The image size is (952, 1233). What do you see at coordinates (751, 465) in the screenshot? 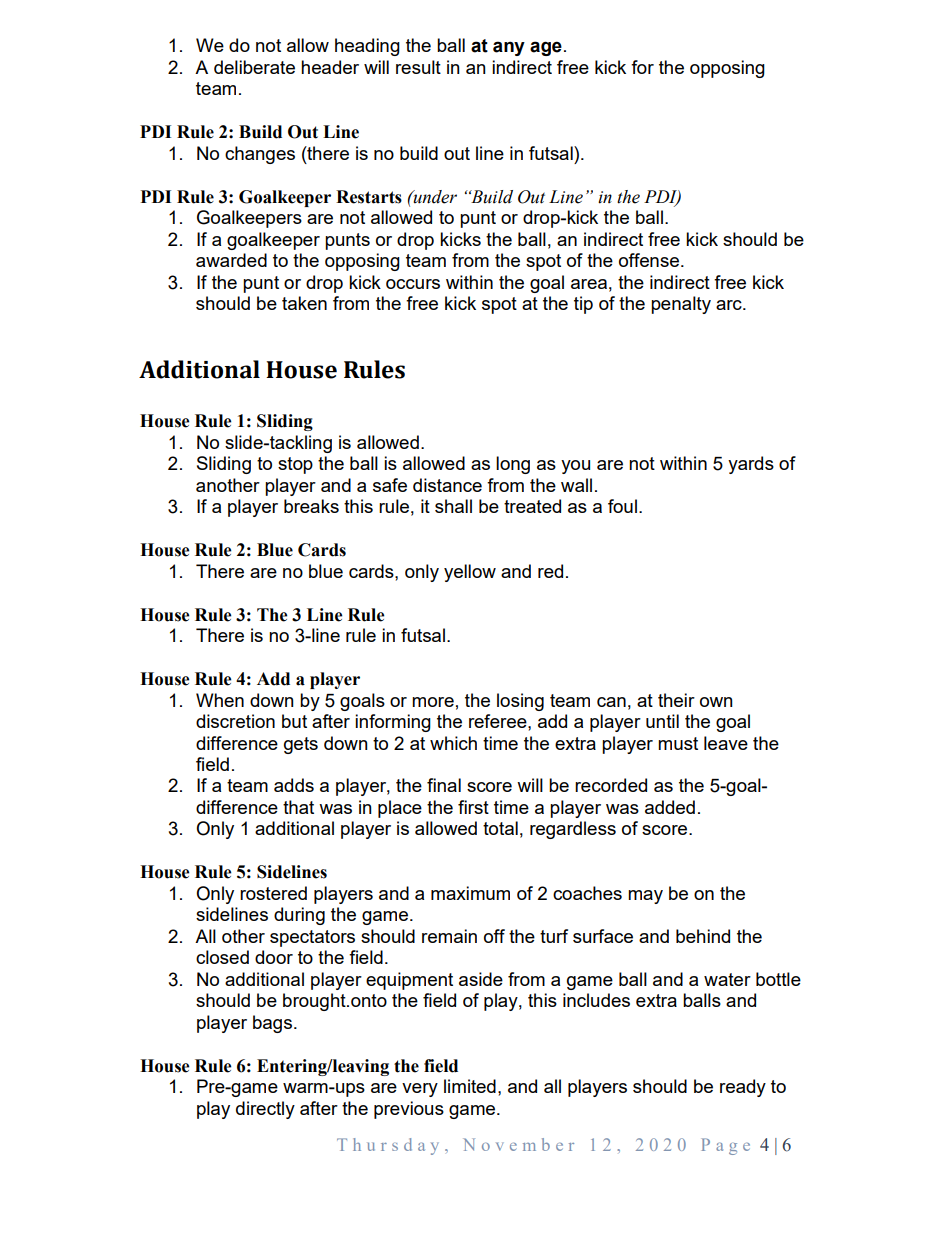
I see `yards` at bounding box center [751, 465].
